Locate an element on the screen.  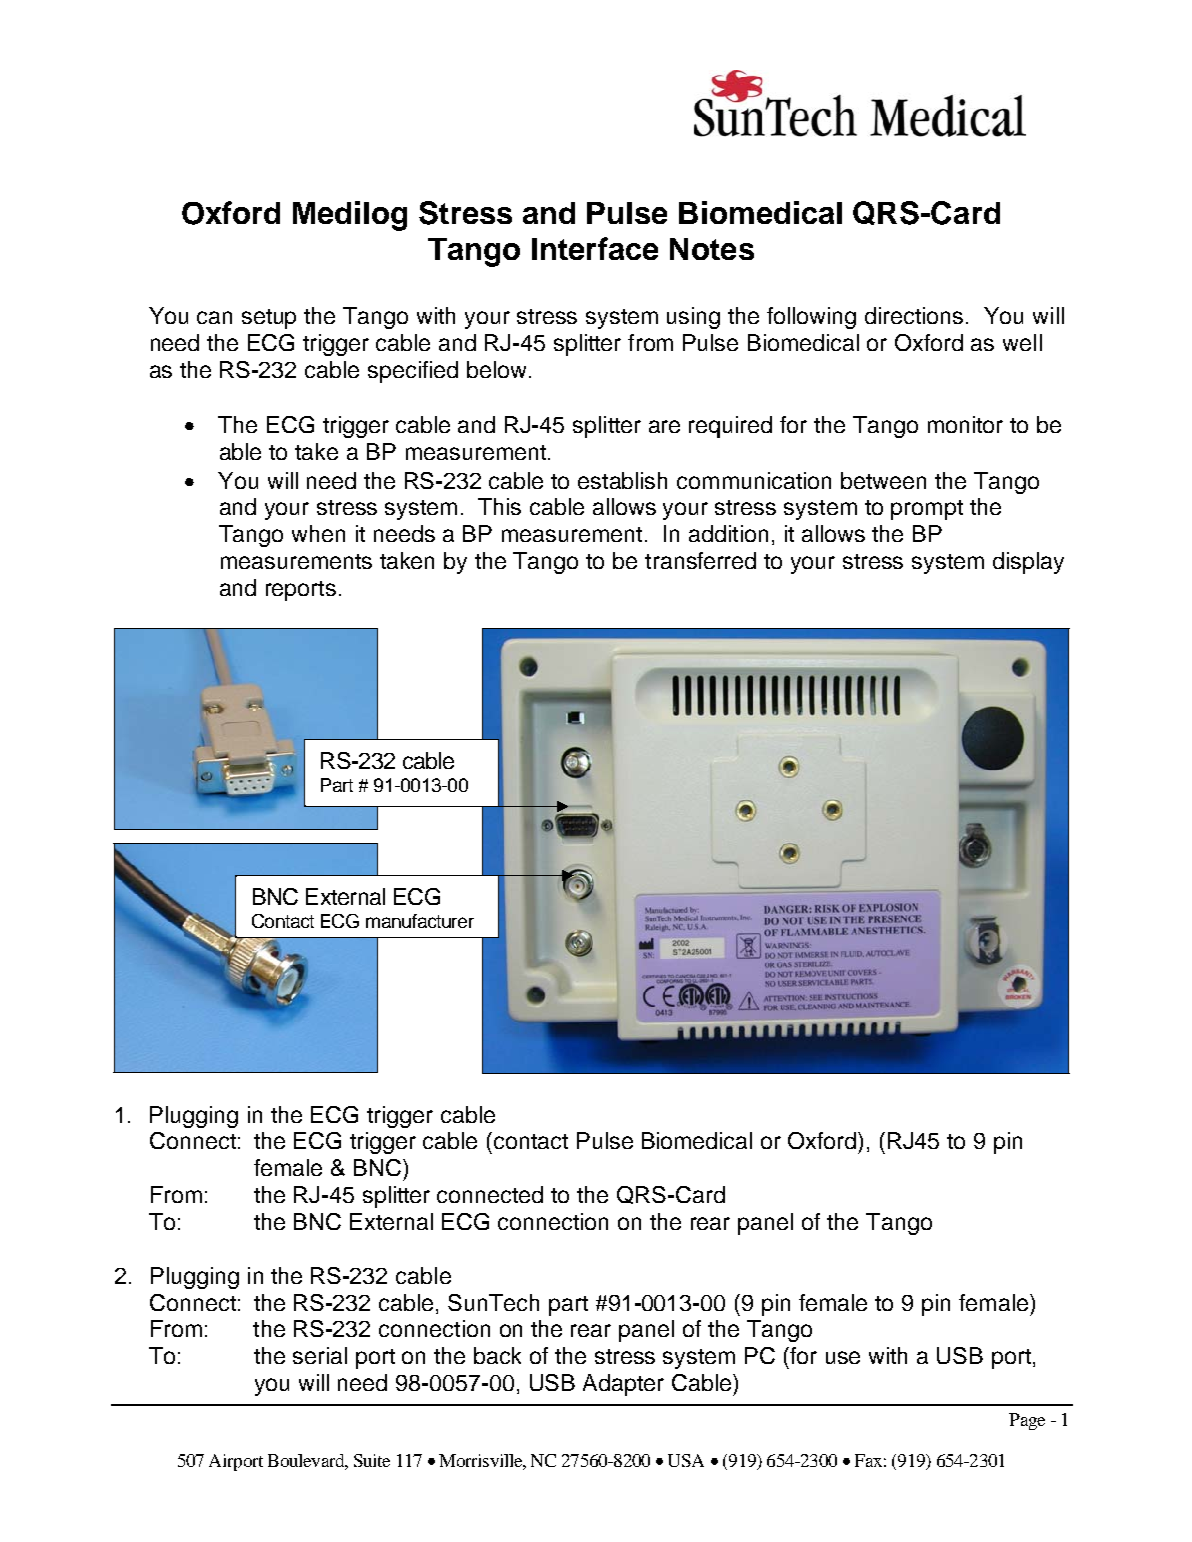
when is located at coordinates (318, 533).
